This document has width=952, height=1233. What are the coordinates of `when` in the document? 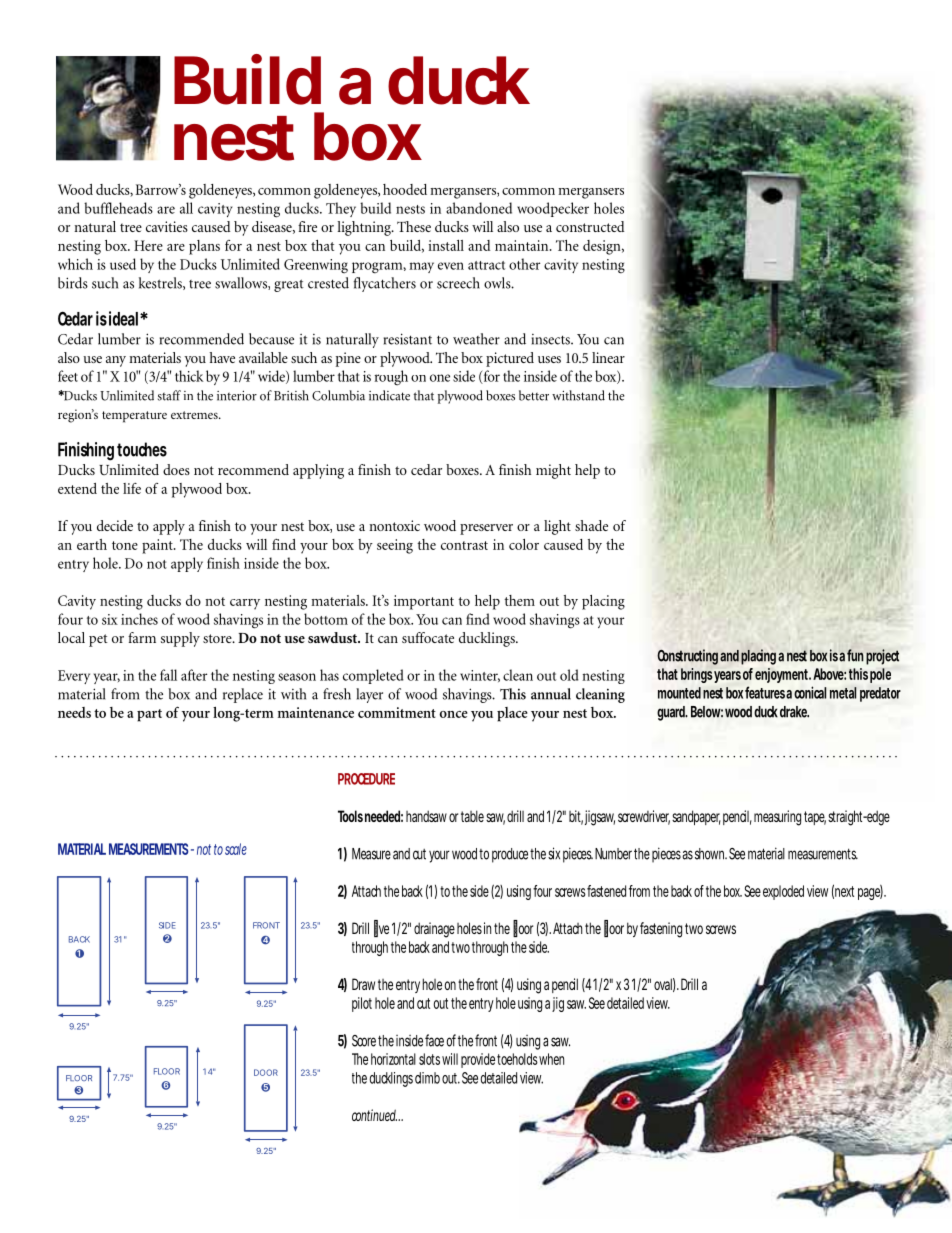 It's located at (551, 1059).
